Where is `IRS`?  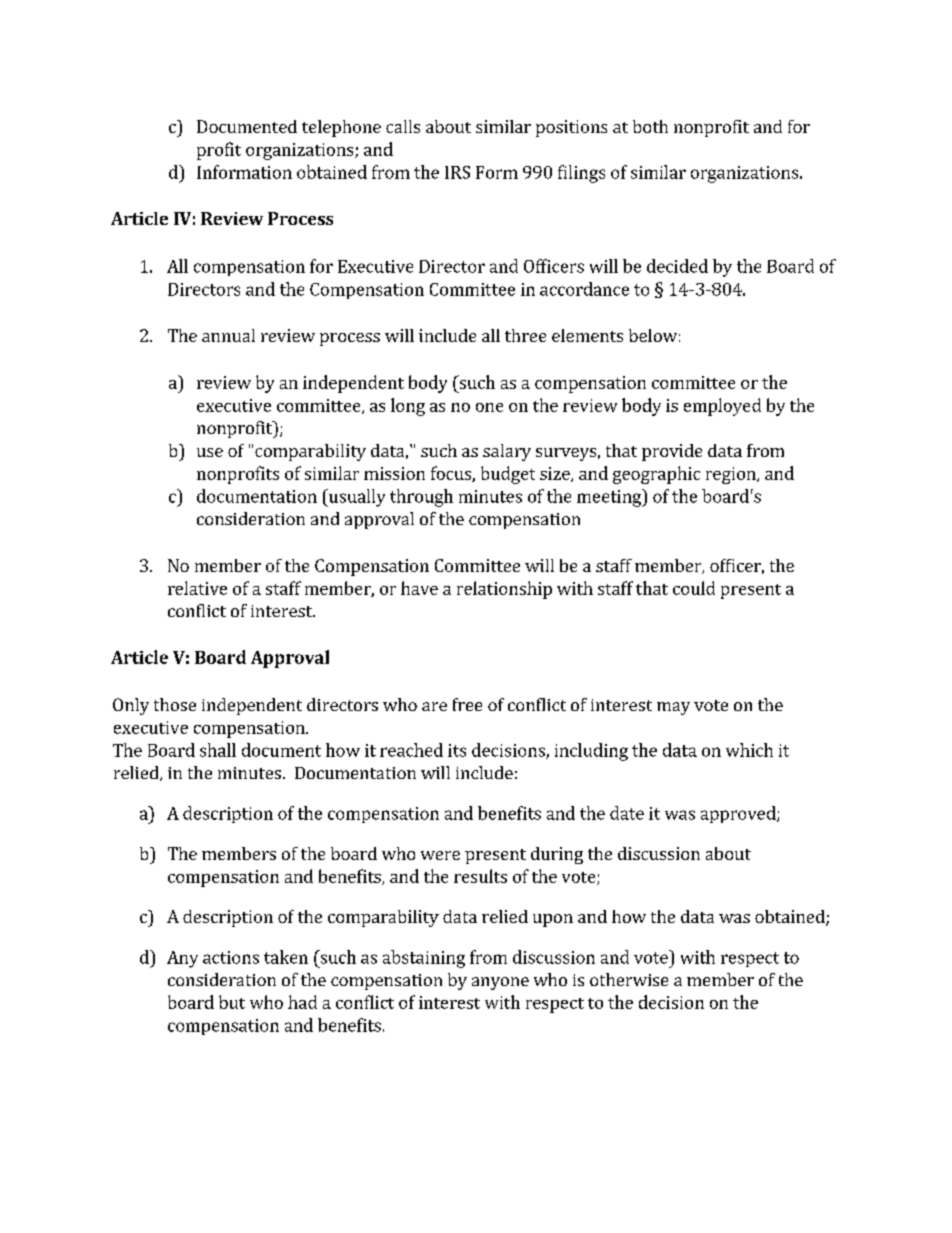 IRS is located at coordinates (457, 172).
